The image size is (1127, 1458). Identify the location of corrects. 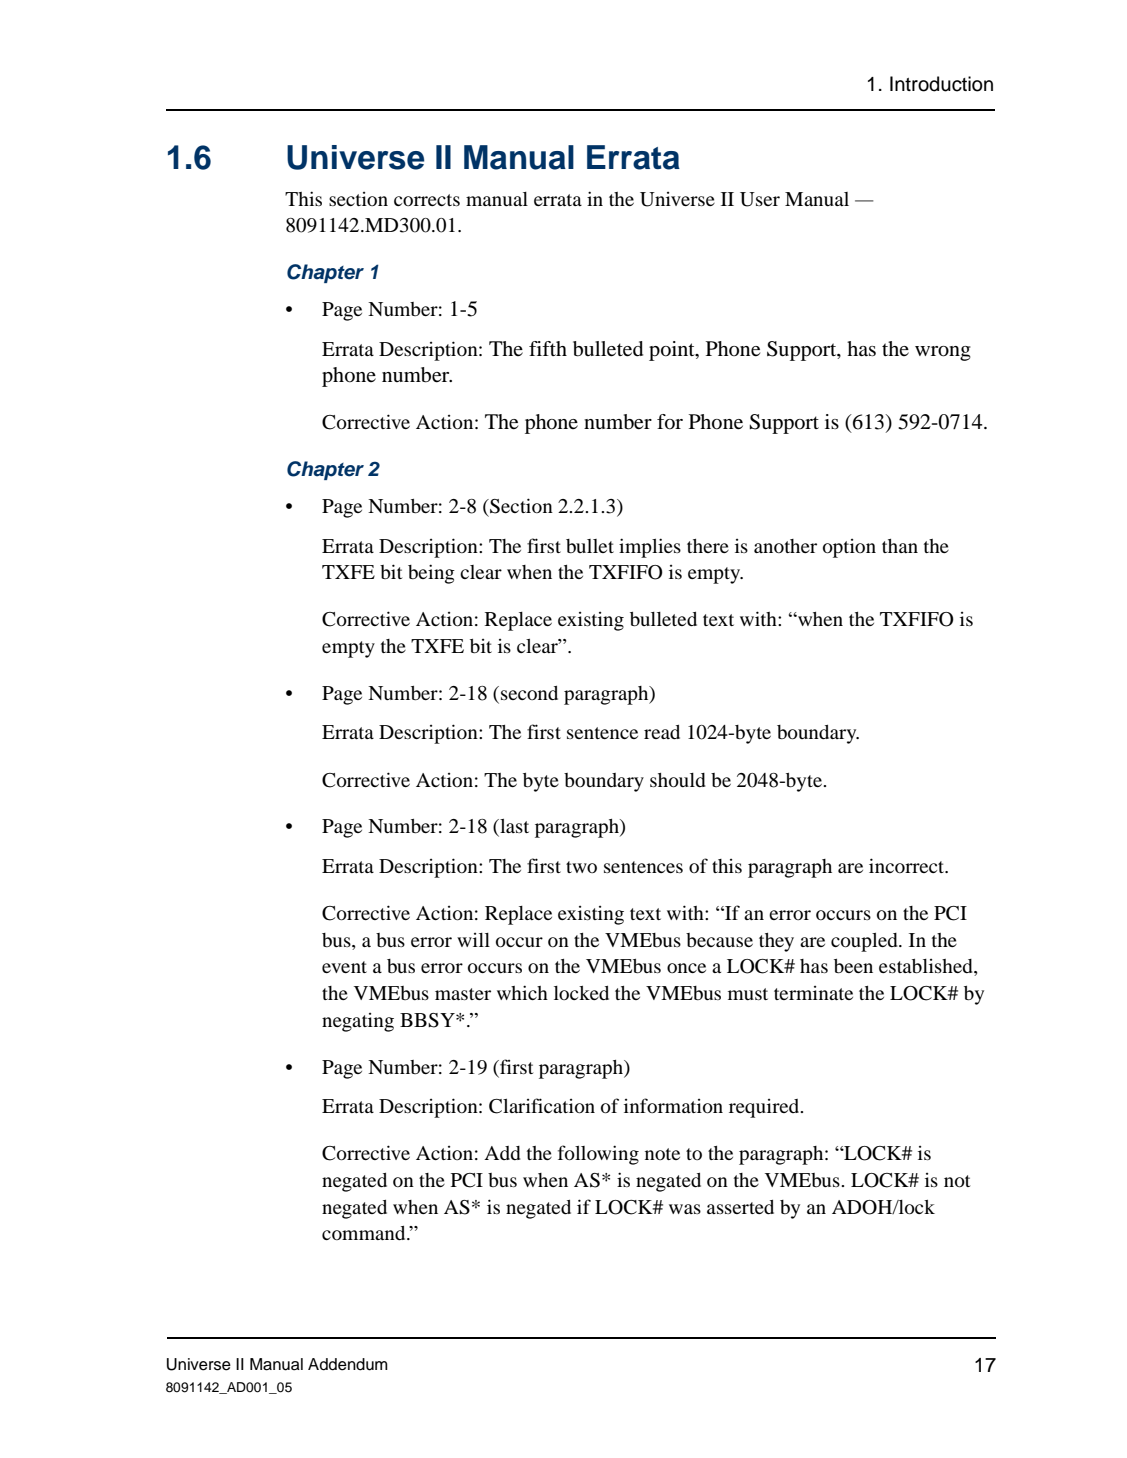
(427, 200).
